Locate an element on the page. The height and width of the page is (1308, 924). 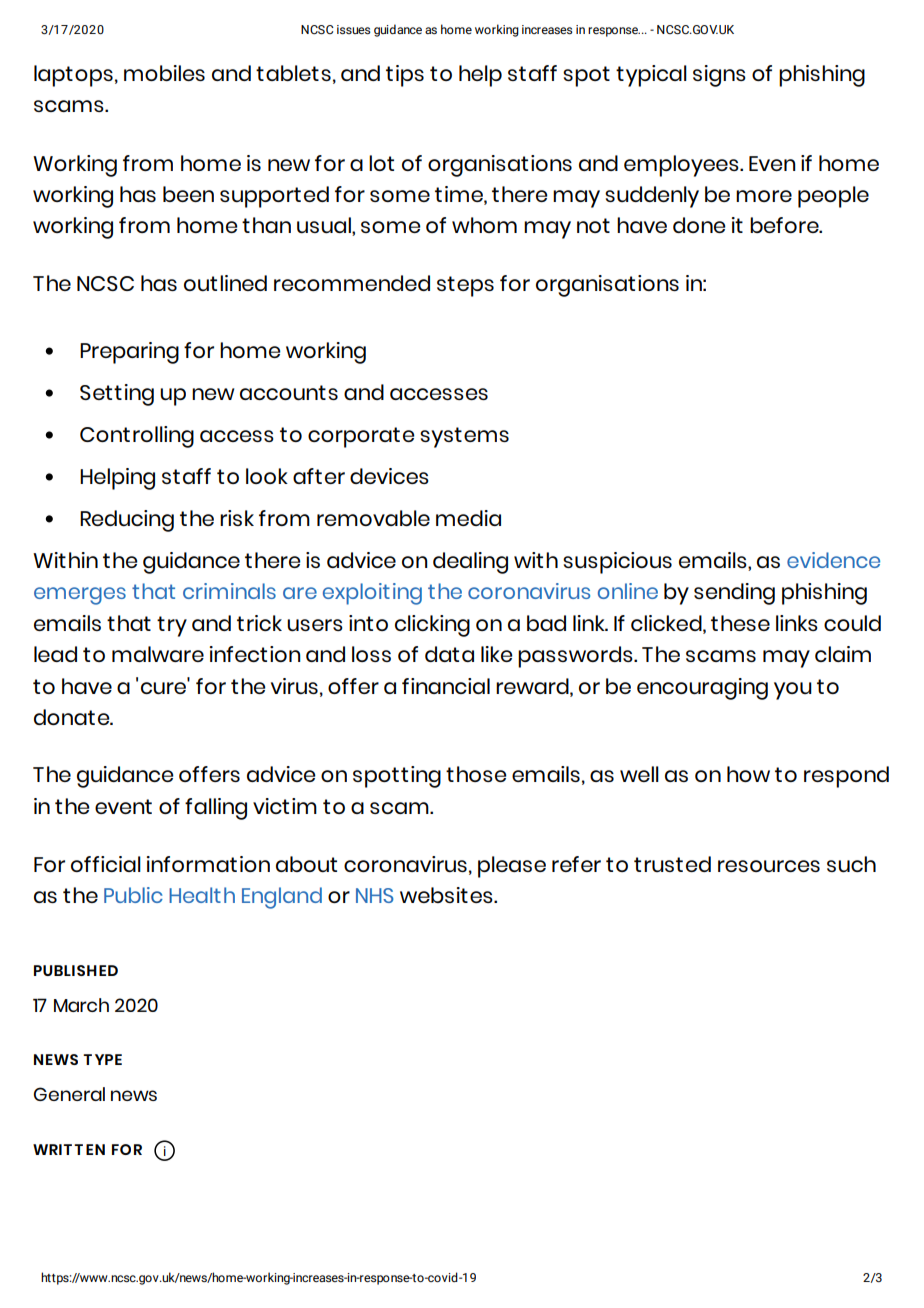
official is located at coordinates (106, 864).
